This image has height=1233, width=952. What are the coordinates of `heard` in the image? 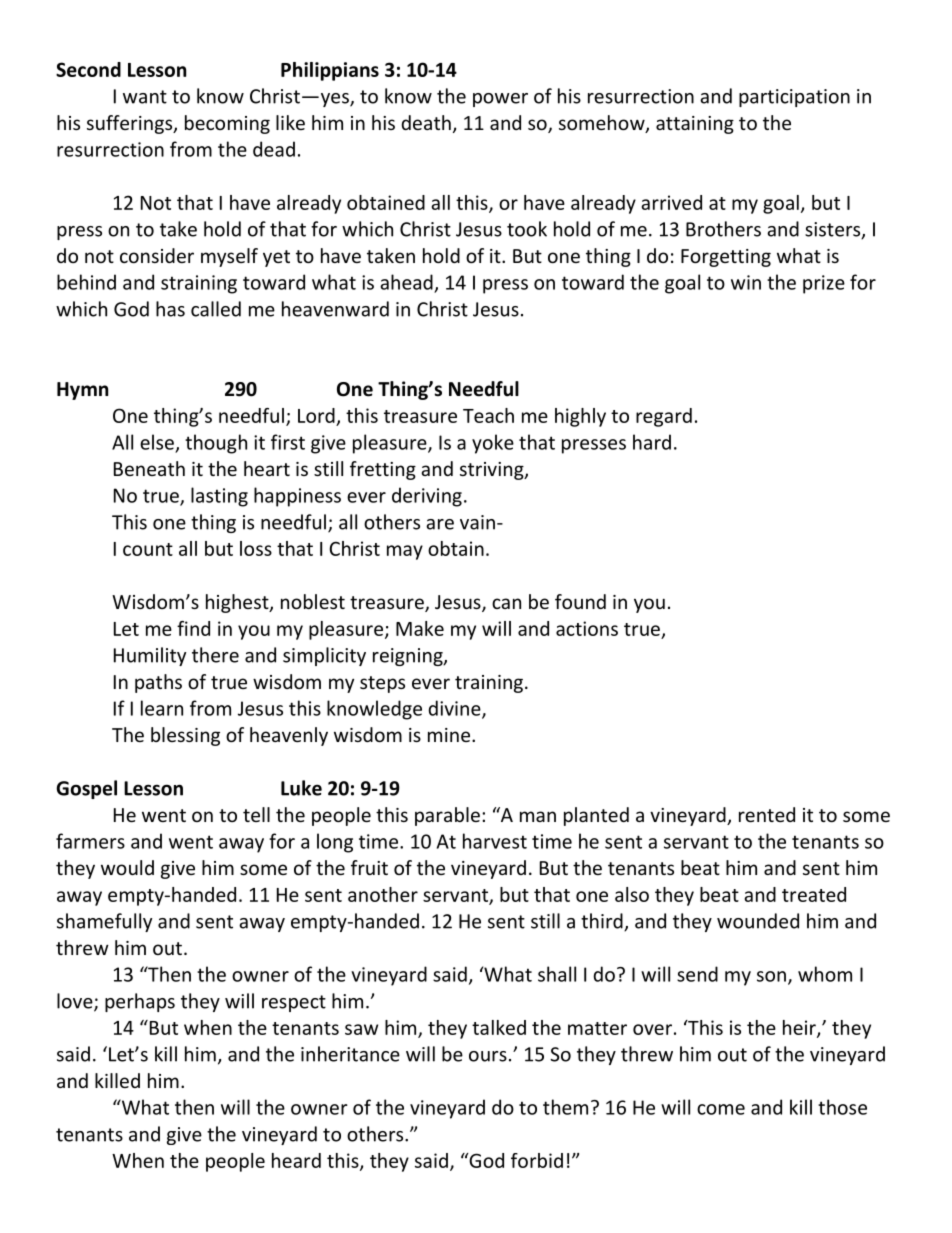 It's located at (296, 1160).
